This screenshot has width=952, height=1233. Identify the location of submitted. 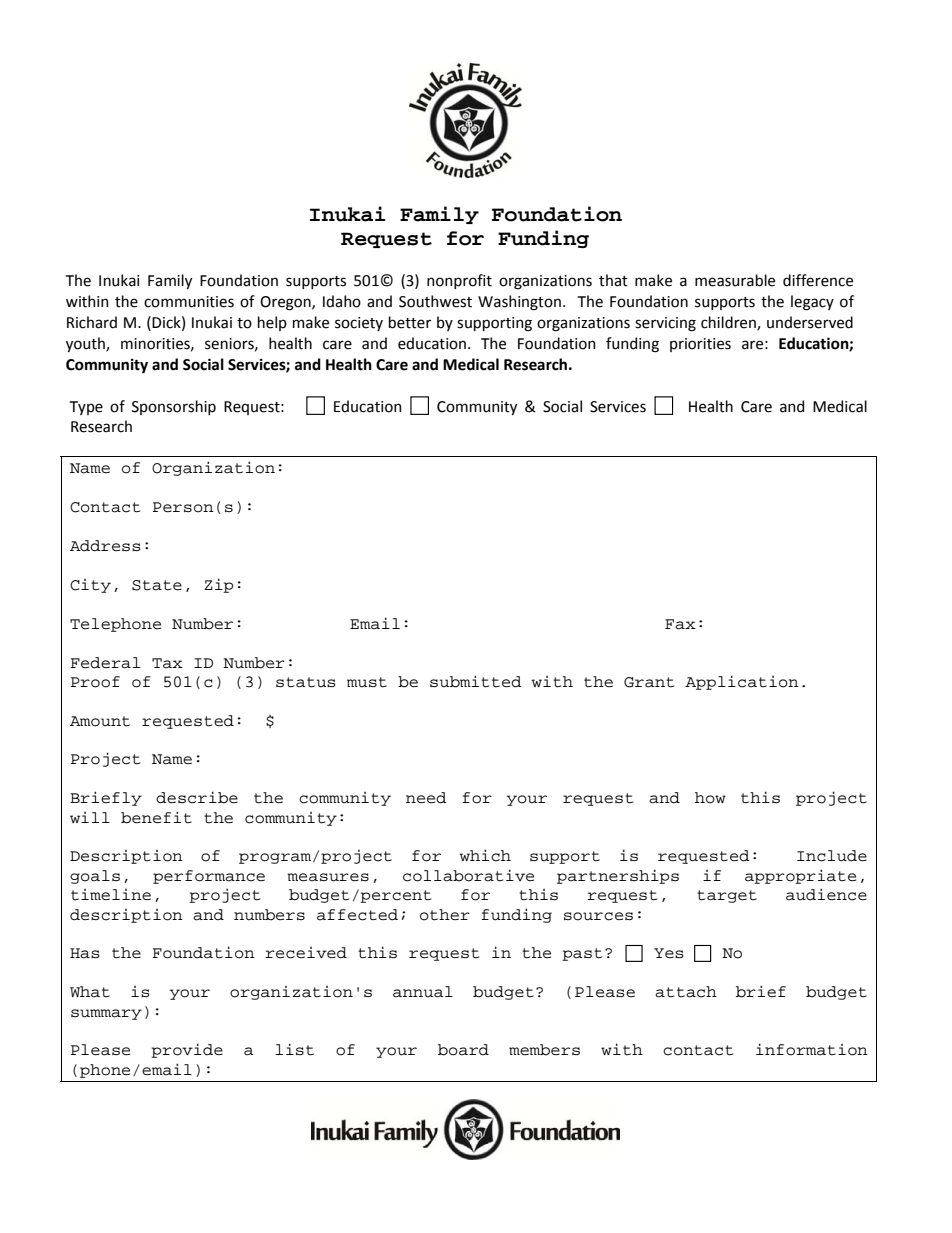
(476, 681).
